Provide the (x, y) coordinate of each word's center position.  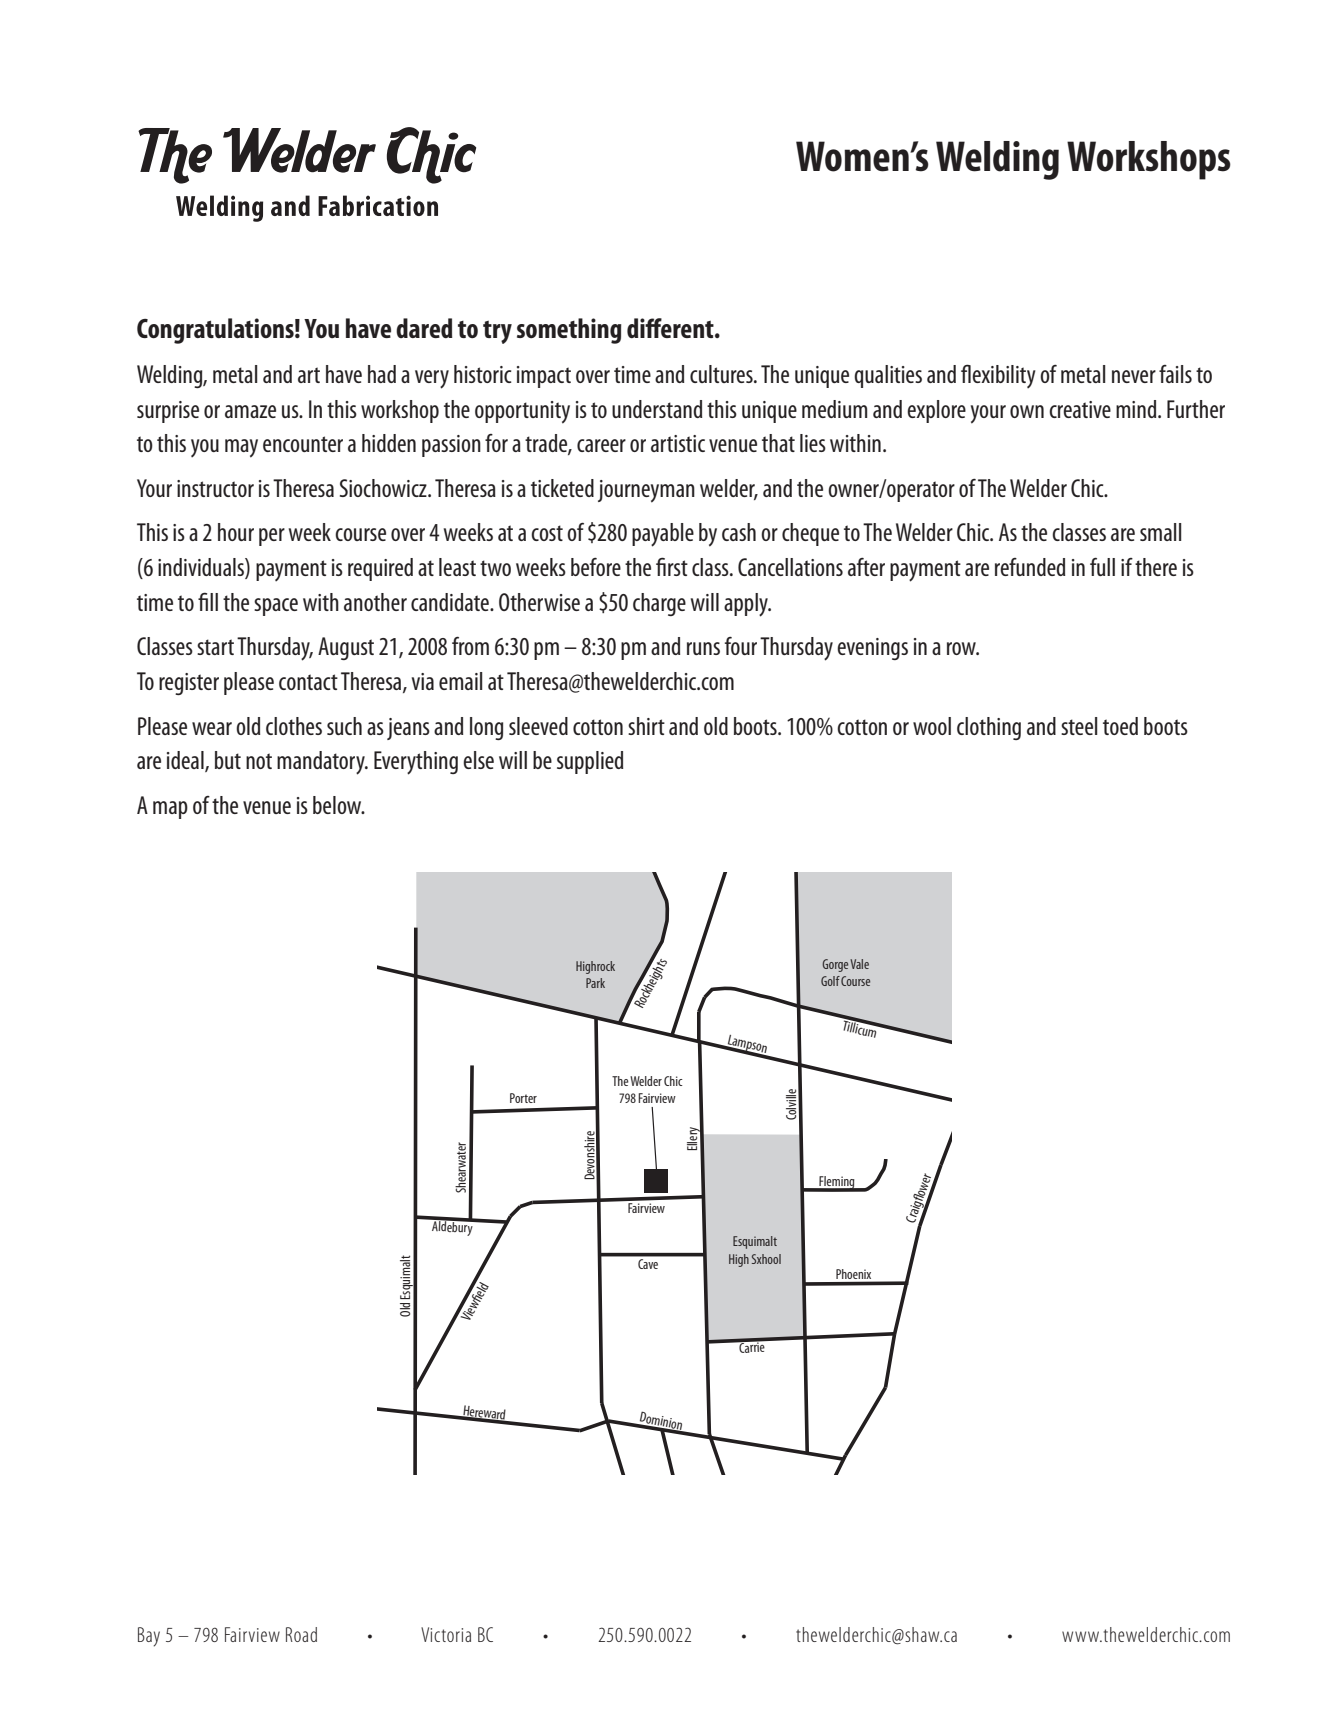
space (276, 607)
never (1134, 376)
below (338, 805)
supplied (590, 762)
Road (301, 1634)
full (1102, 567)
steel (1079, 726)
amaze (250, 411)
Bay (149, 1637)
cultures (722, 374)
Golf (830, 981)
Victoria (446, 1634)
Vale (859, 964)
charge (659, 604)
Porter (523, 1098)
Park (595, 983)
